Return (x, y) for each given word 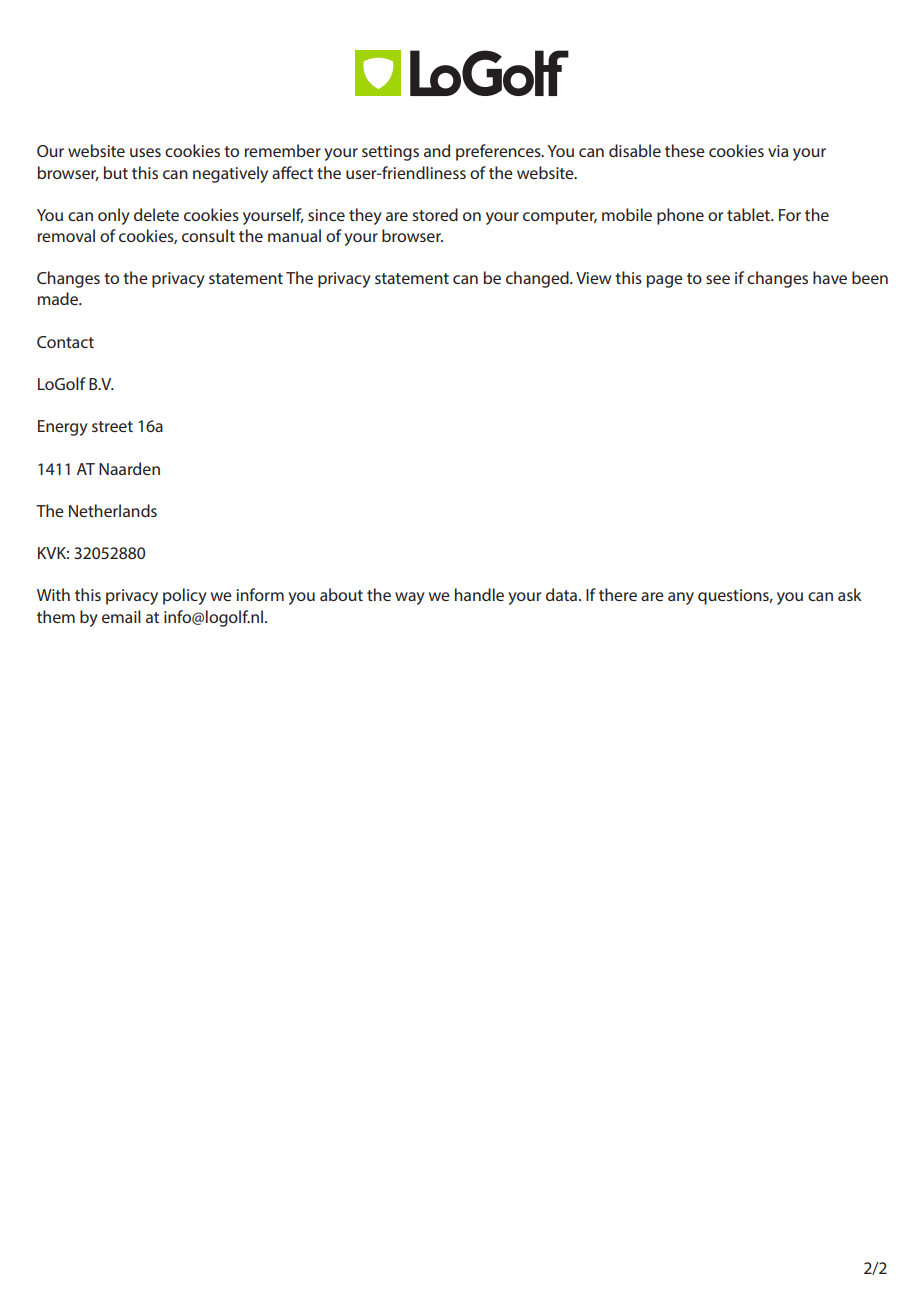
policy (185, 596)
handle (479, 594)
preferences (499, 152)
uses (145, 152)
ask (849, 594)
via (778, 151)
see (718, 279)
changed (538, 279)
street (112, 426)
